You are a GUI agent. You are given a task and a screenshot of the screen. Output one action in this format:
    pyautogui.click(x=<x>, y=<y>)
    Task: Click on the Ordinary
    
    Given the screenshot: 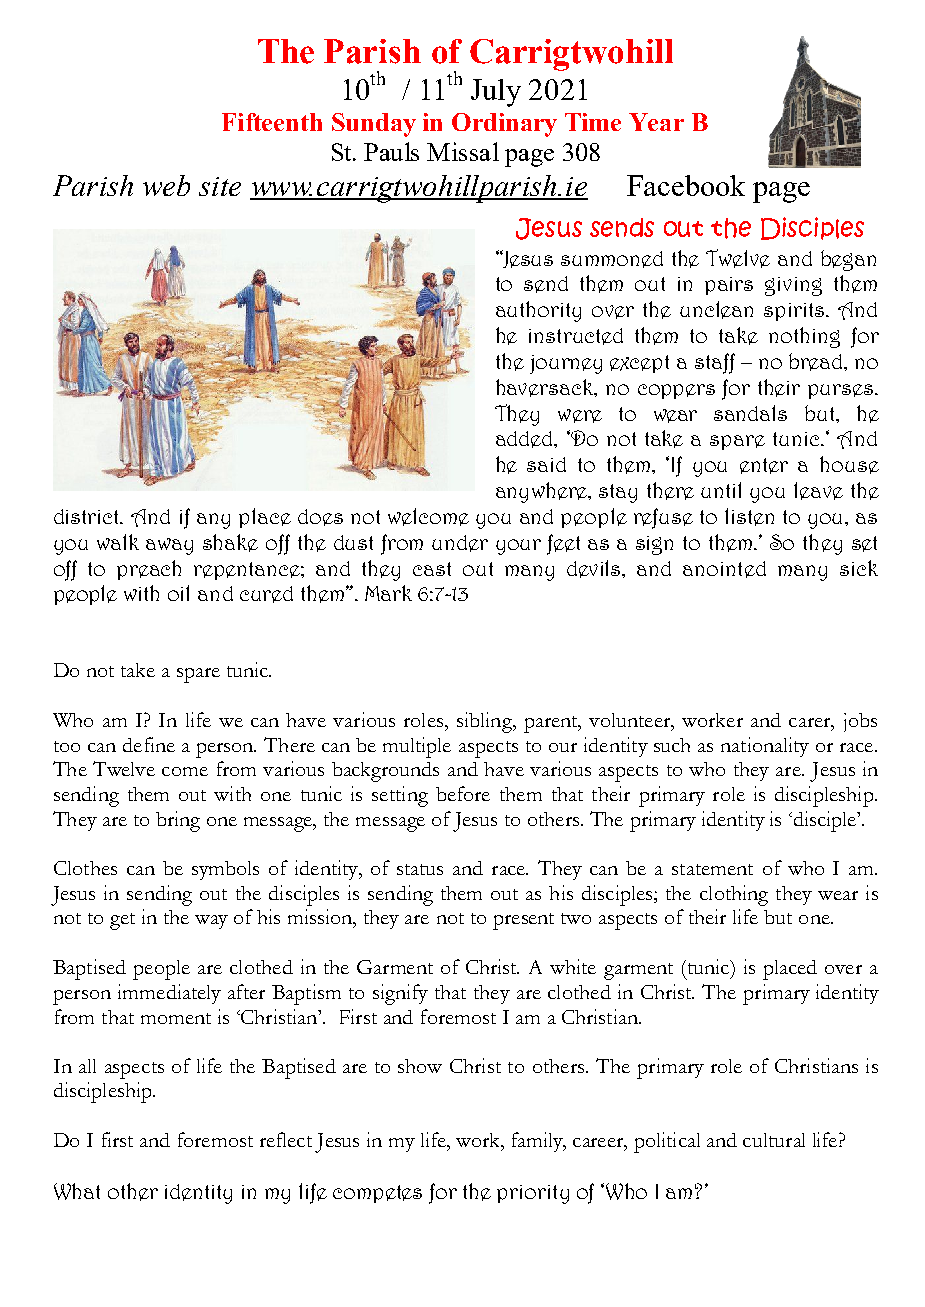 What is the action you would take?
    pyautogui.click(x=504, y=125)
